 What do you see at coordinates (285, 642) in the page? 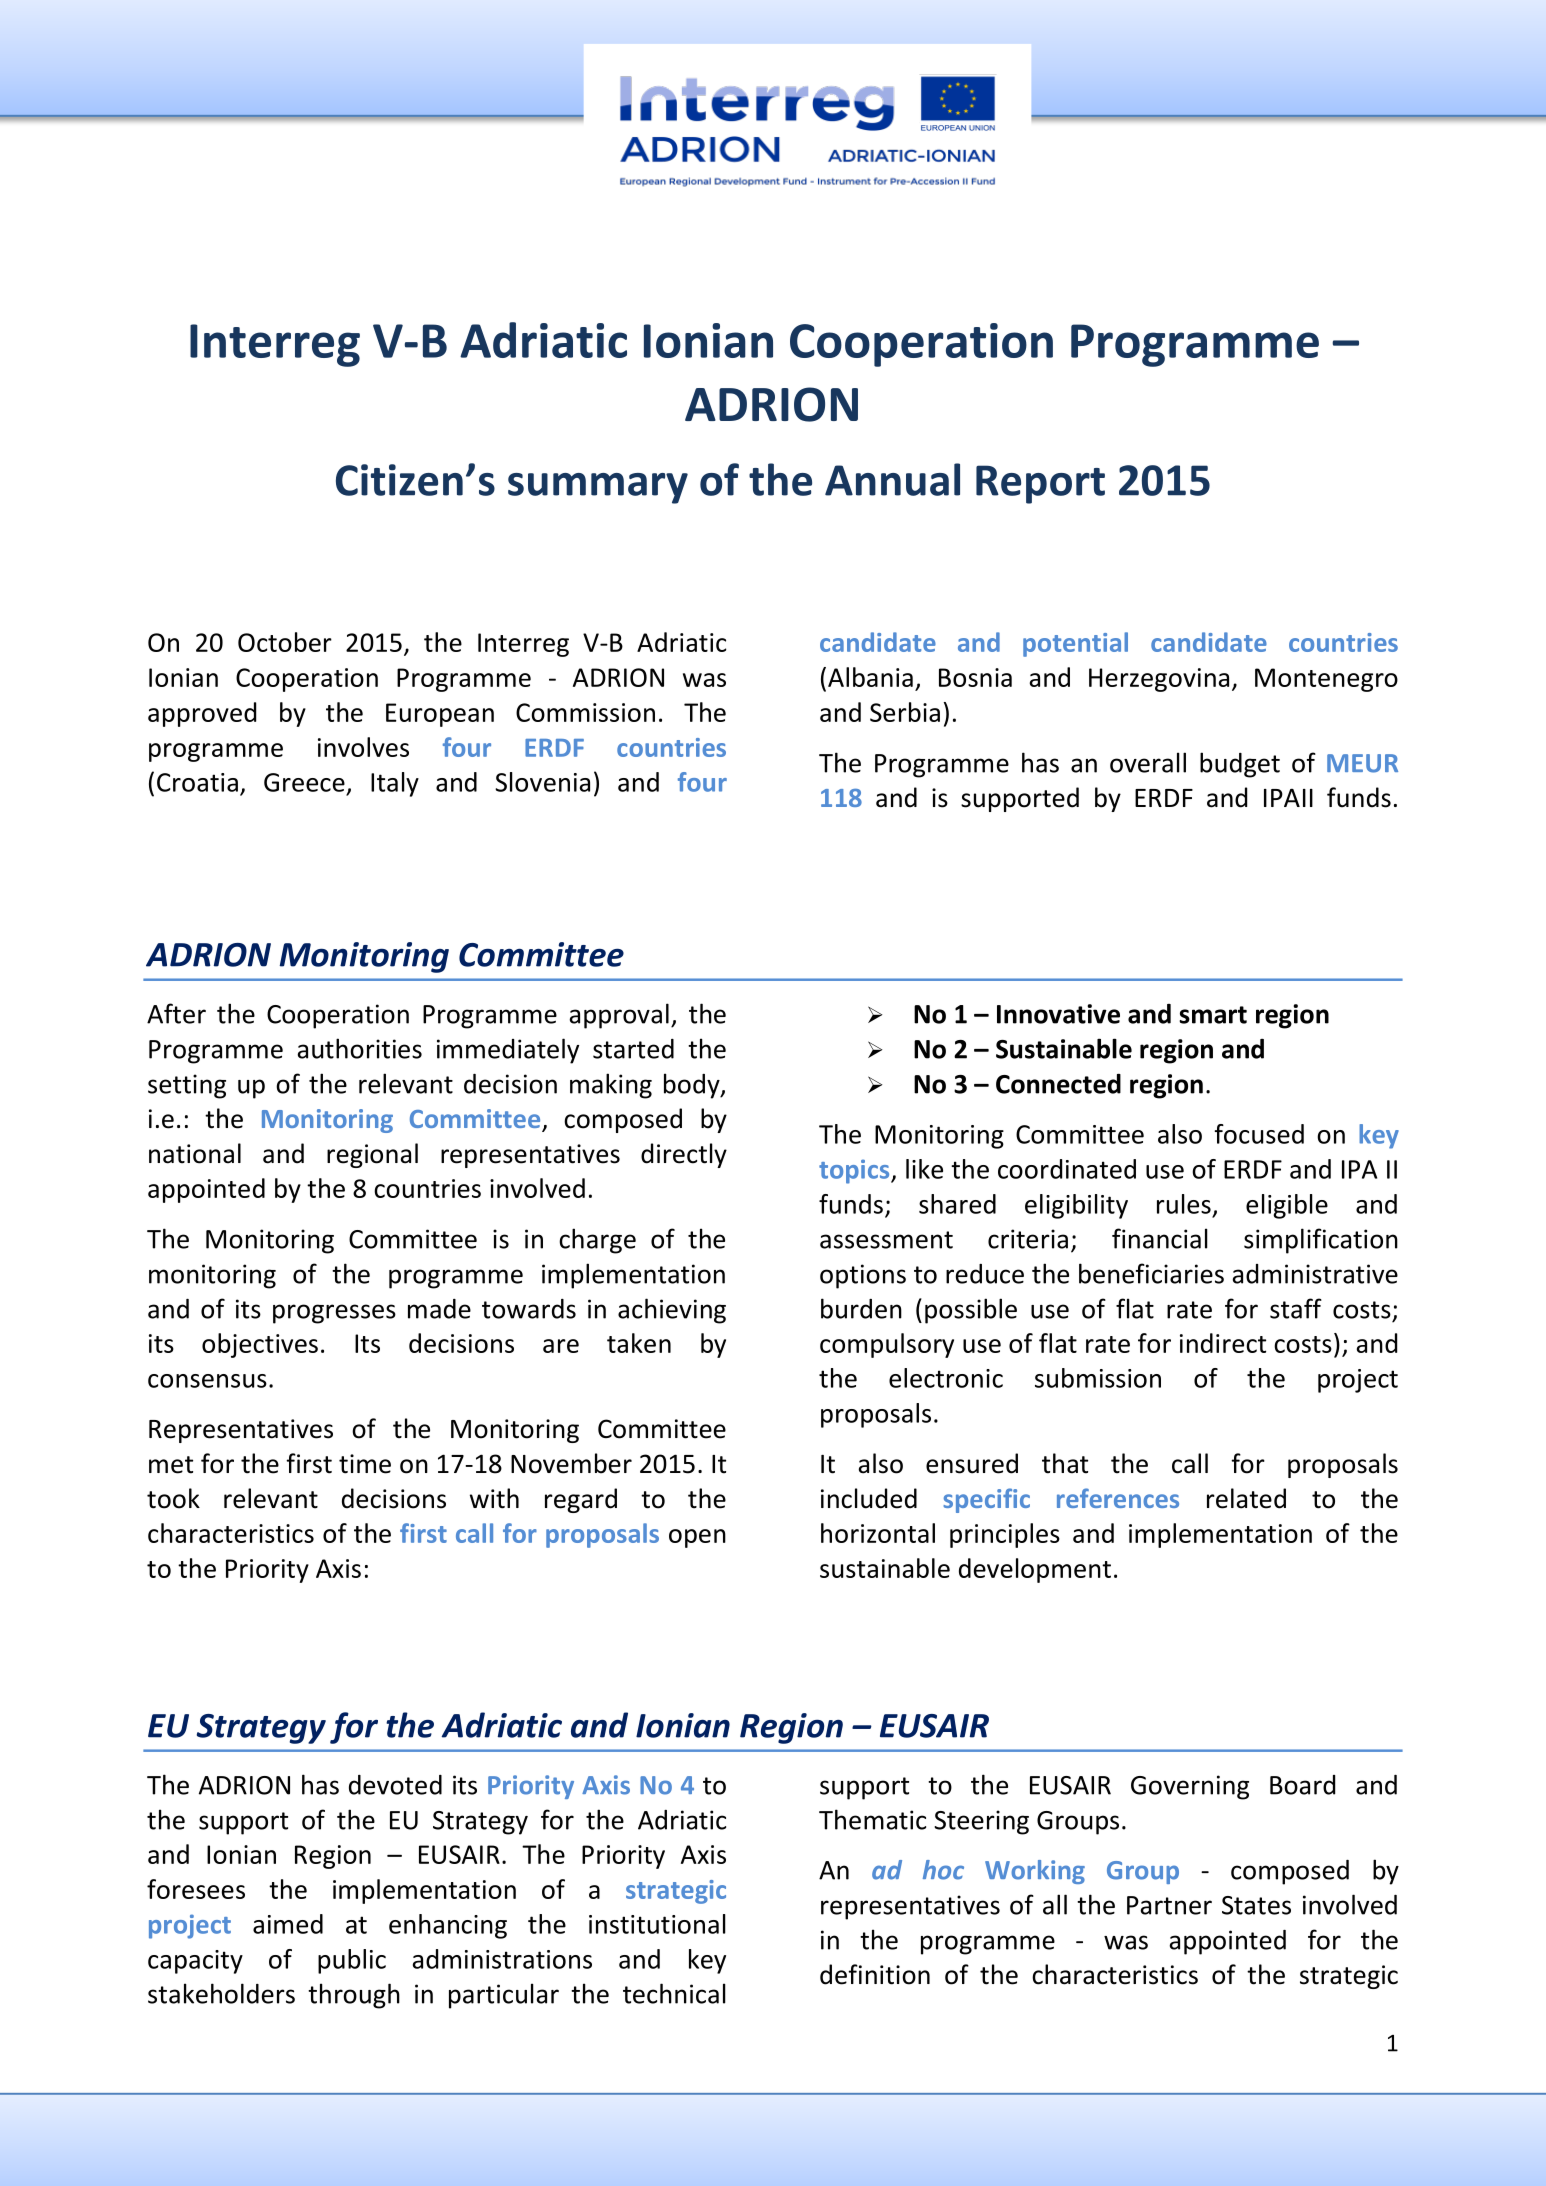
I see `October` at bounding box center [285, 642].
